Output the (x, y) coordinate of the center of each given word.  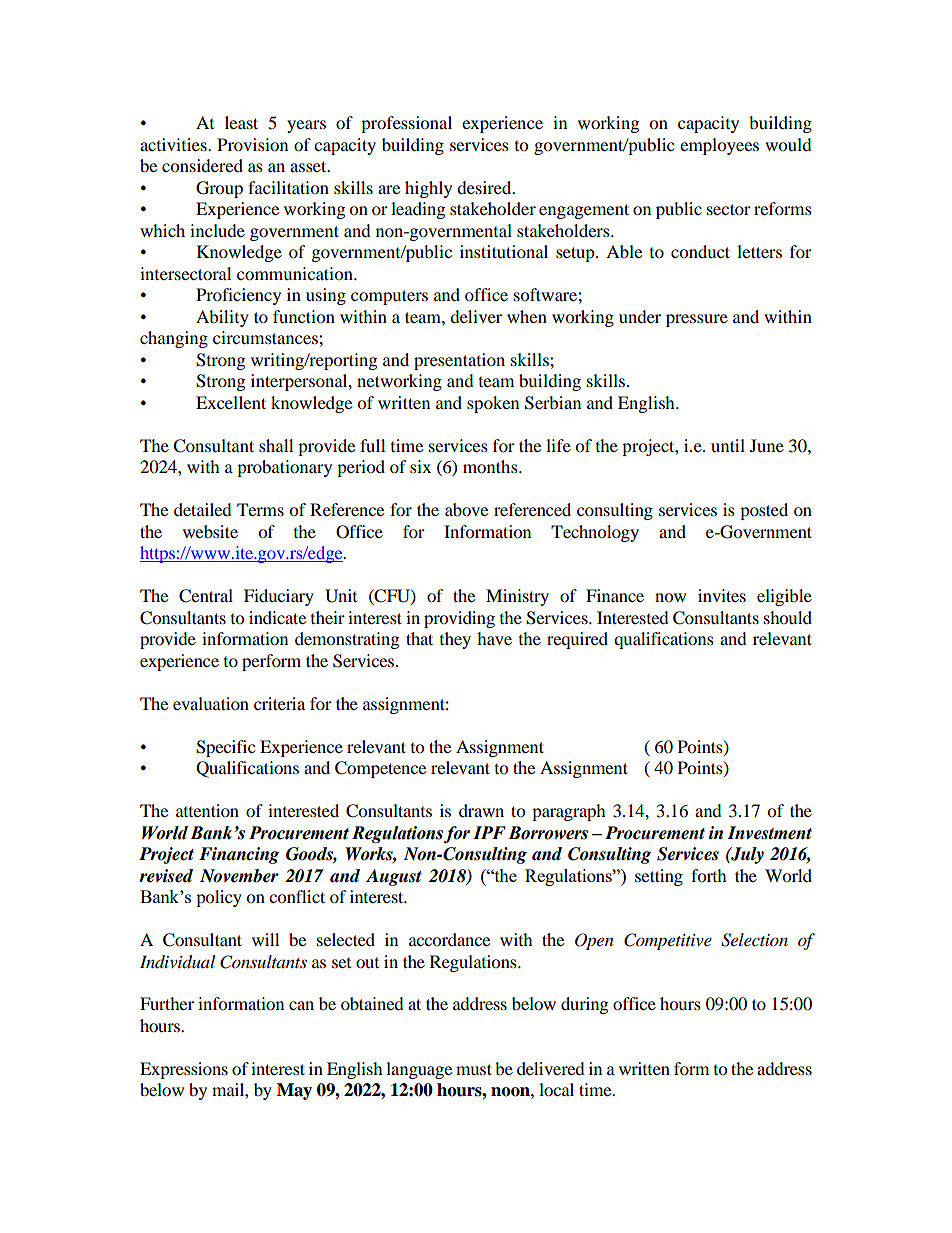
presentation (459, 361)
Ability (222, 318)
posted (764, 511)
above (466, 509)
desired (485, 187)
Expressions (184, 1070)
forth (709, 875)
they (455, 640)
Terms (260, 509)
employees (719, 146)
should (788, 617)
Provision (252, 144)
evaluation (211, 703)
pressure (697, 320)
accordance (449, 939)
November (239, 876)
